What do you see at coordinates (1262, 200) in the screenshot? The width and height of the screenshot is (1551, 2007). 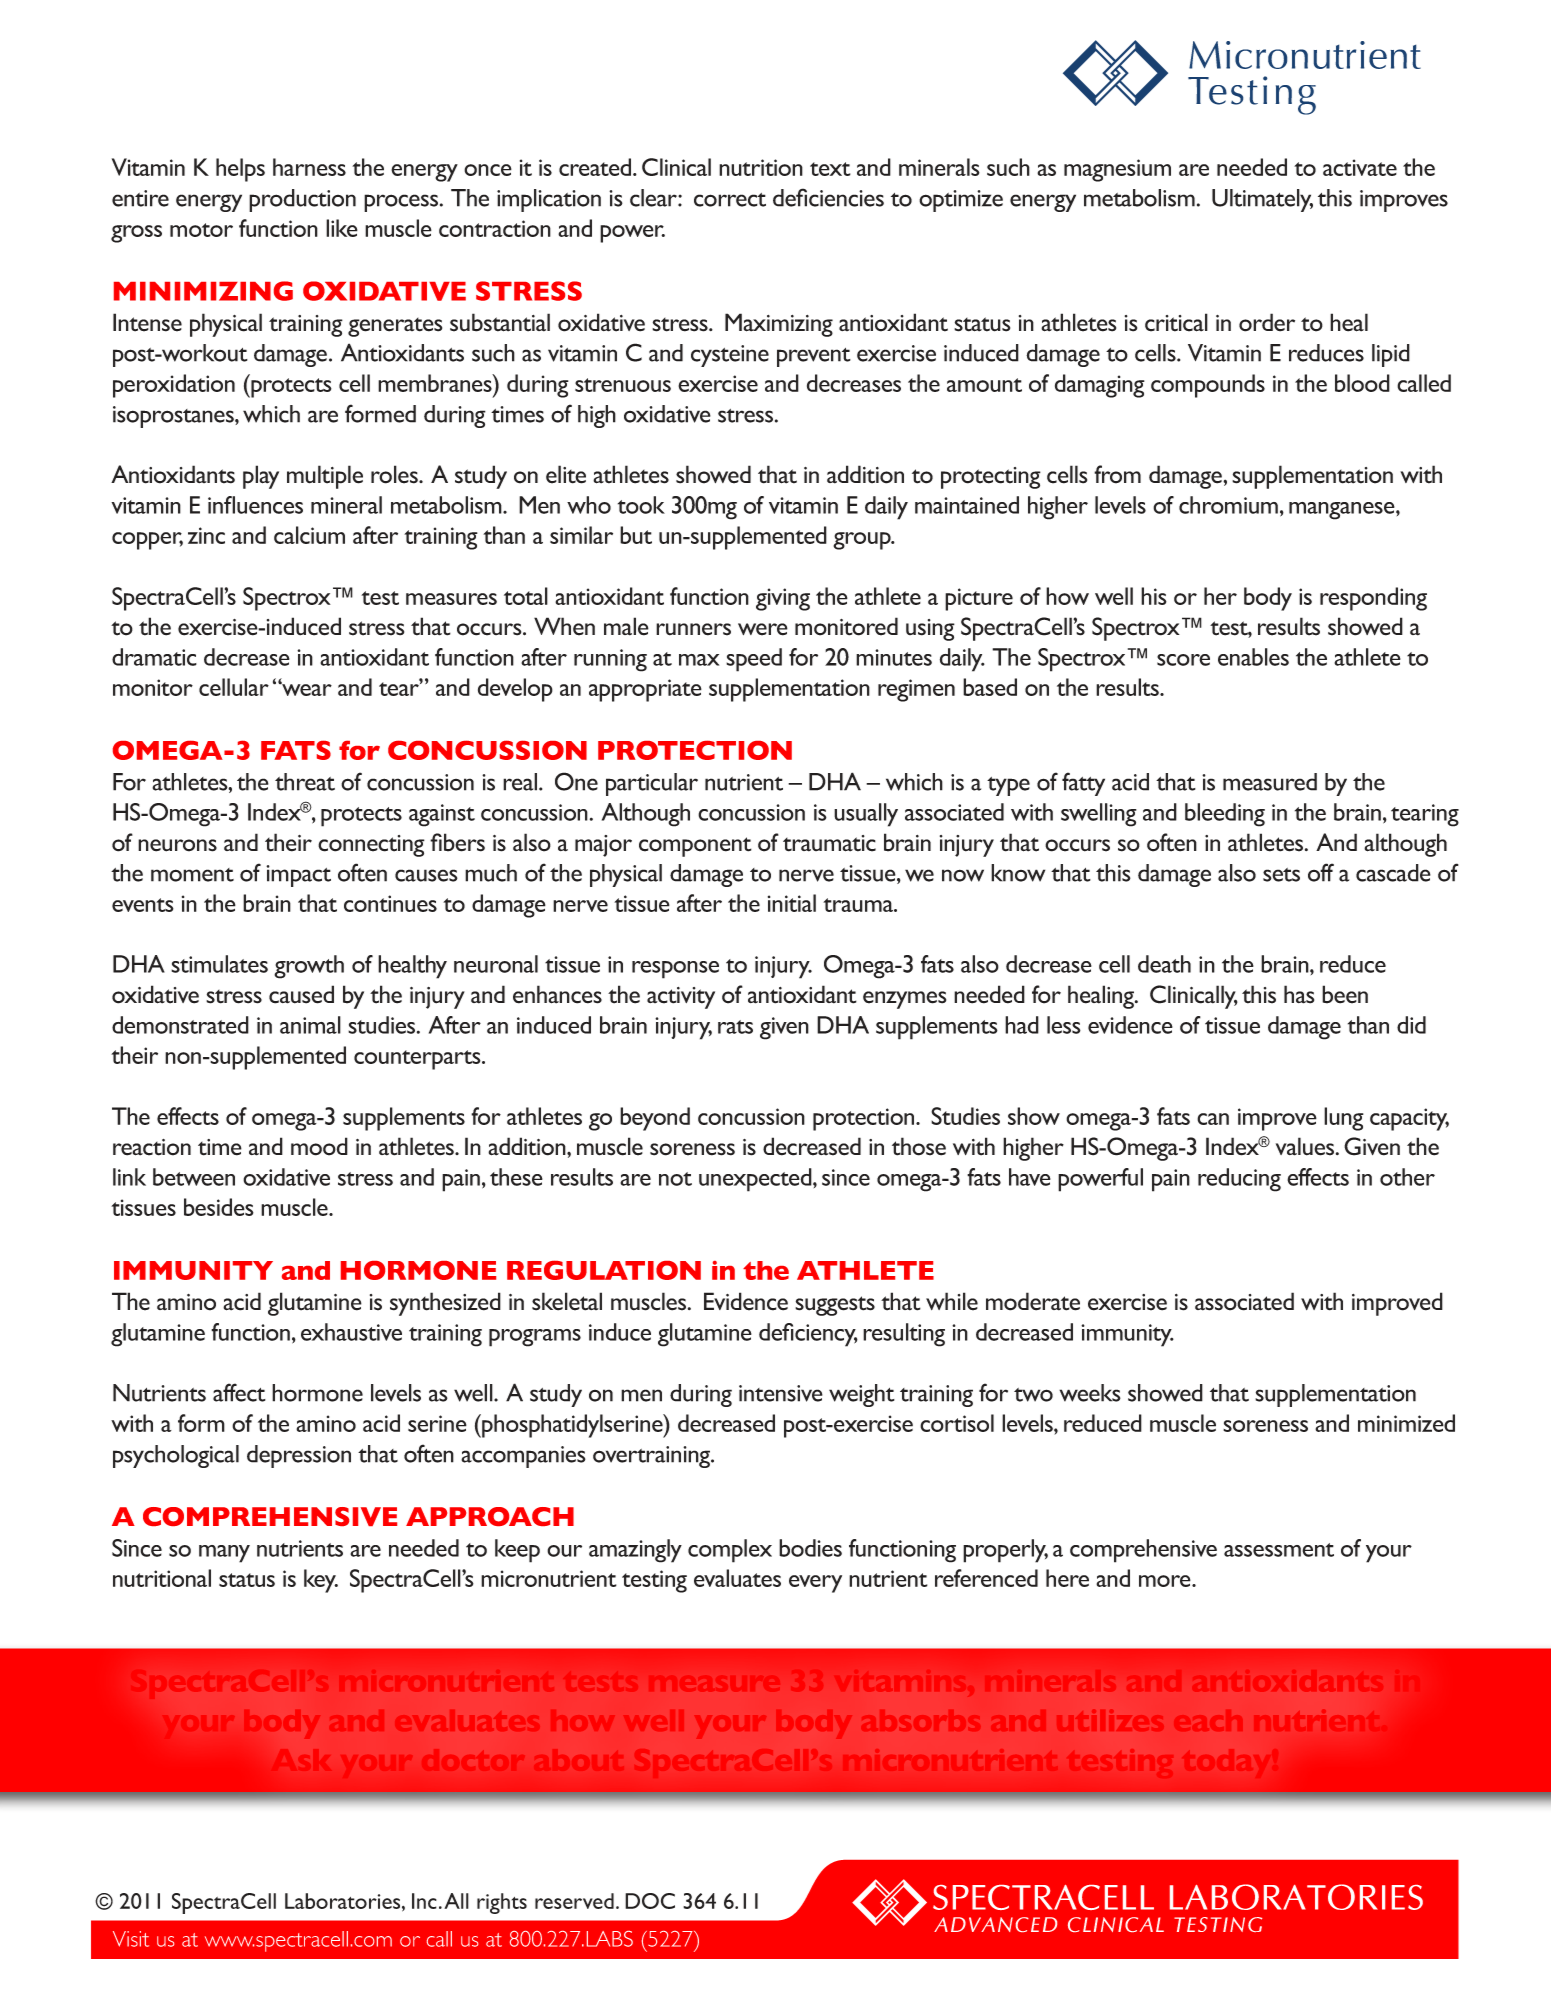 I see `Ultimately` at bounding box center [1262, 200].
